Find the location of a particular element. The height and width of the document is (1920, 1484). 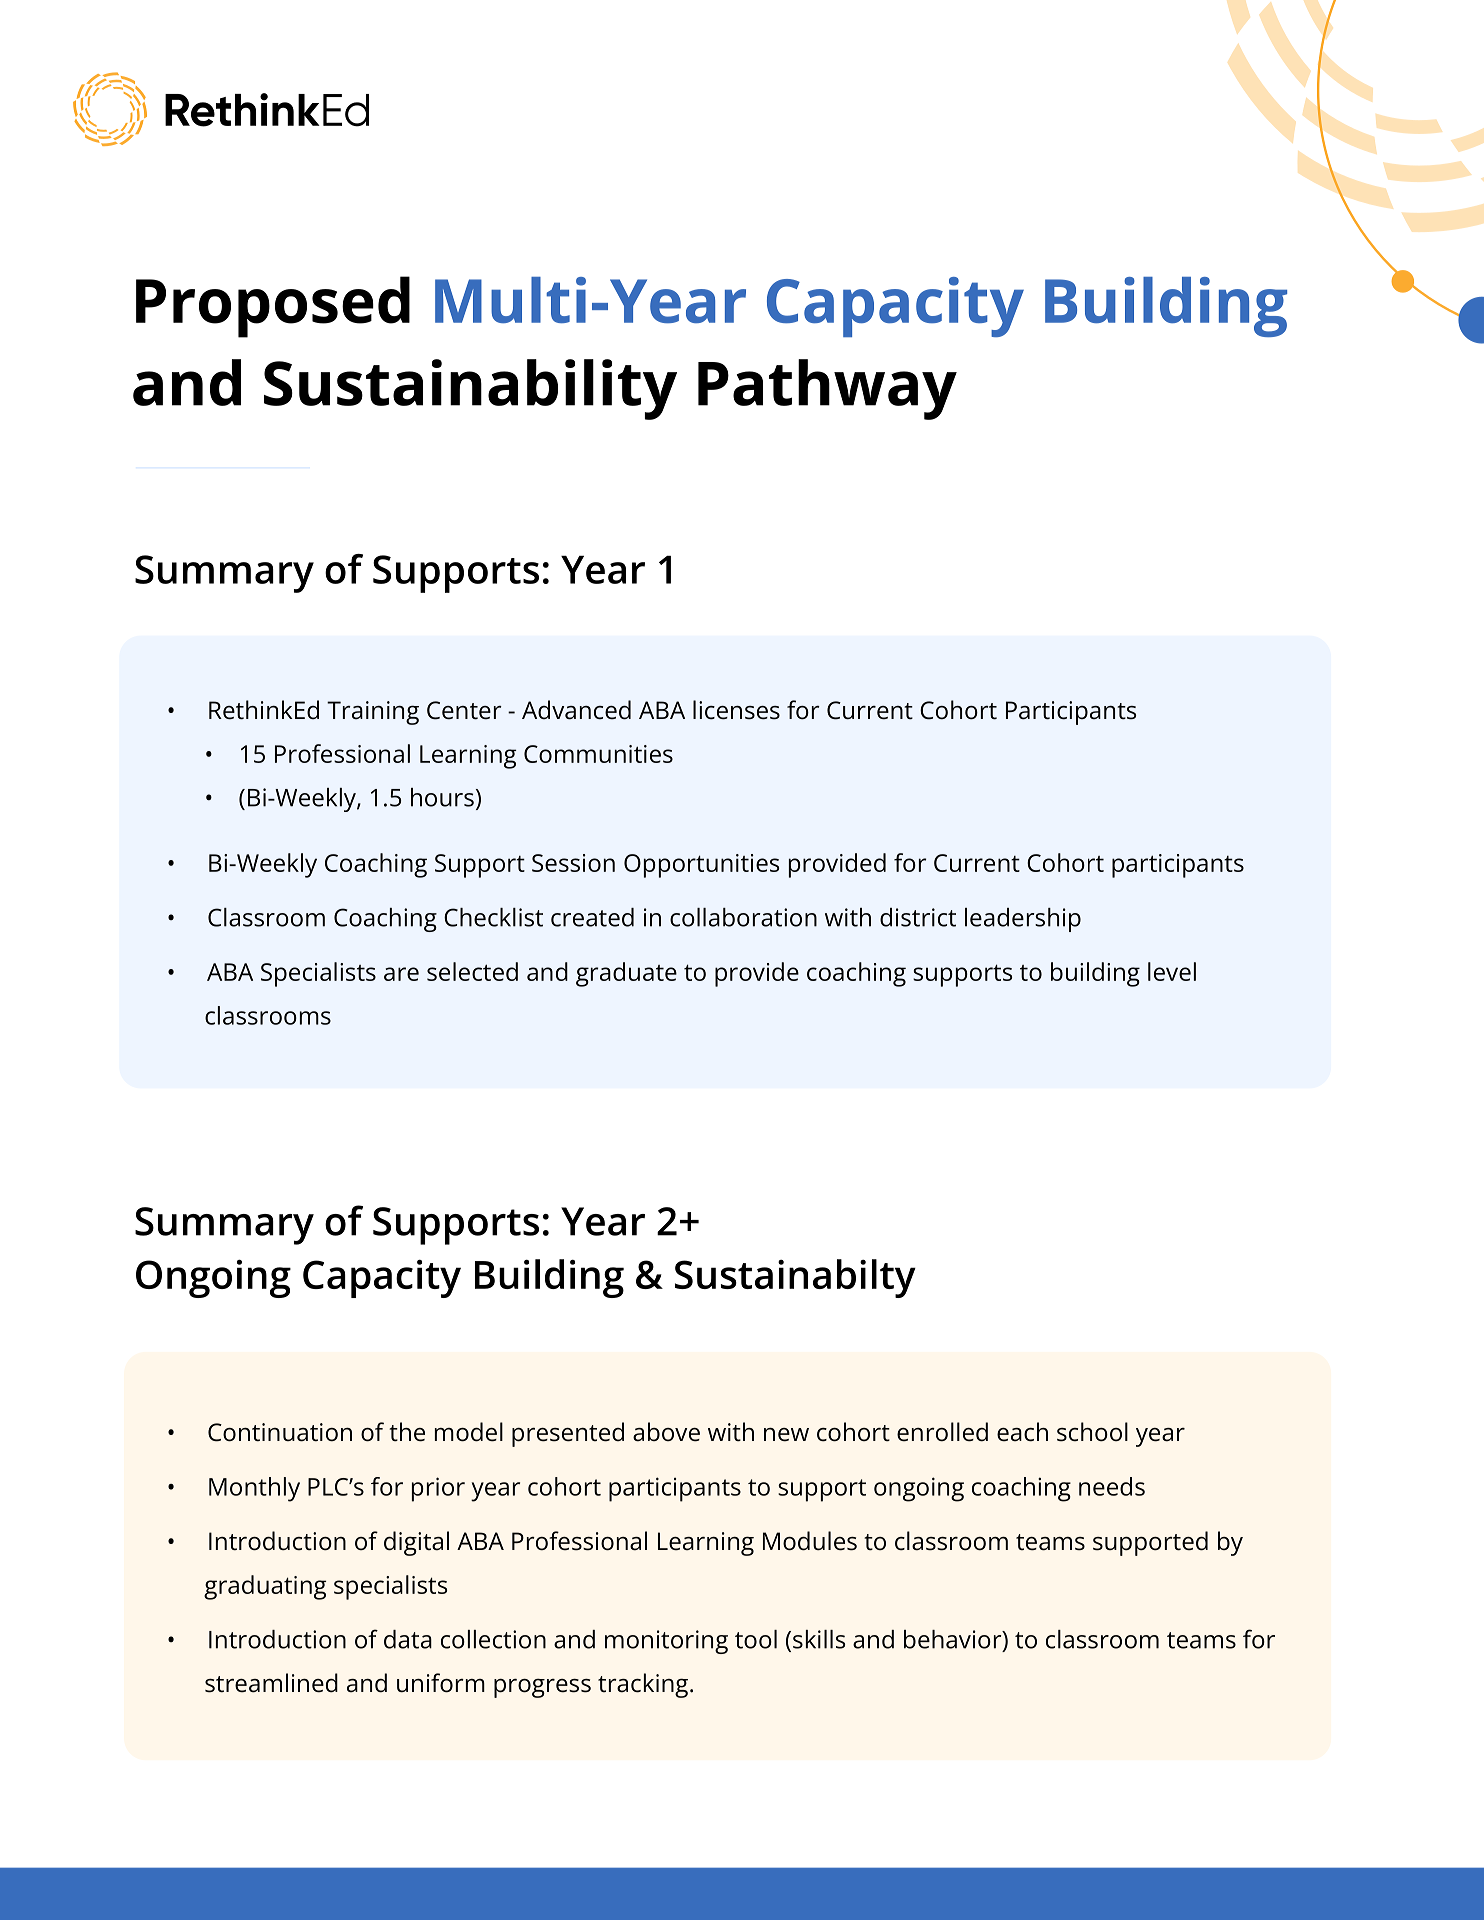

Pathway is located at coordinates (827, 389).
